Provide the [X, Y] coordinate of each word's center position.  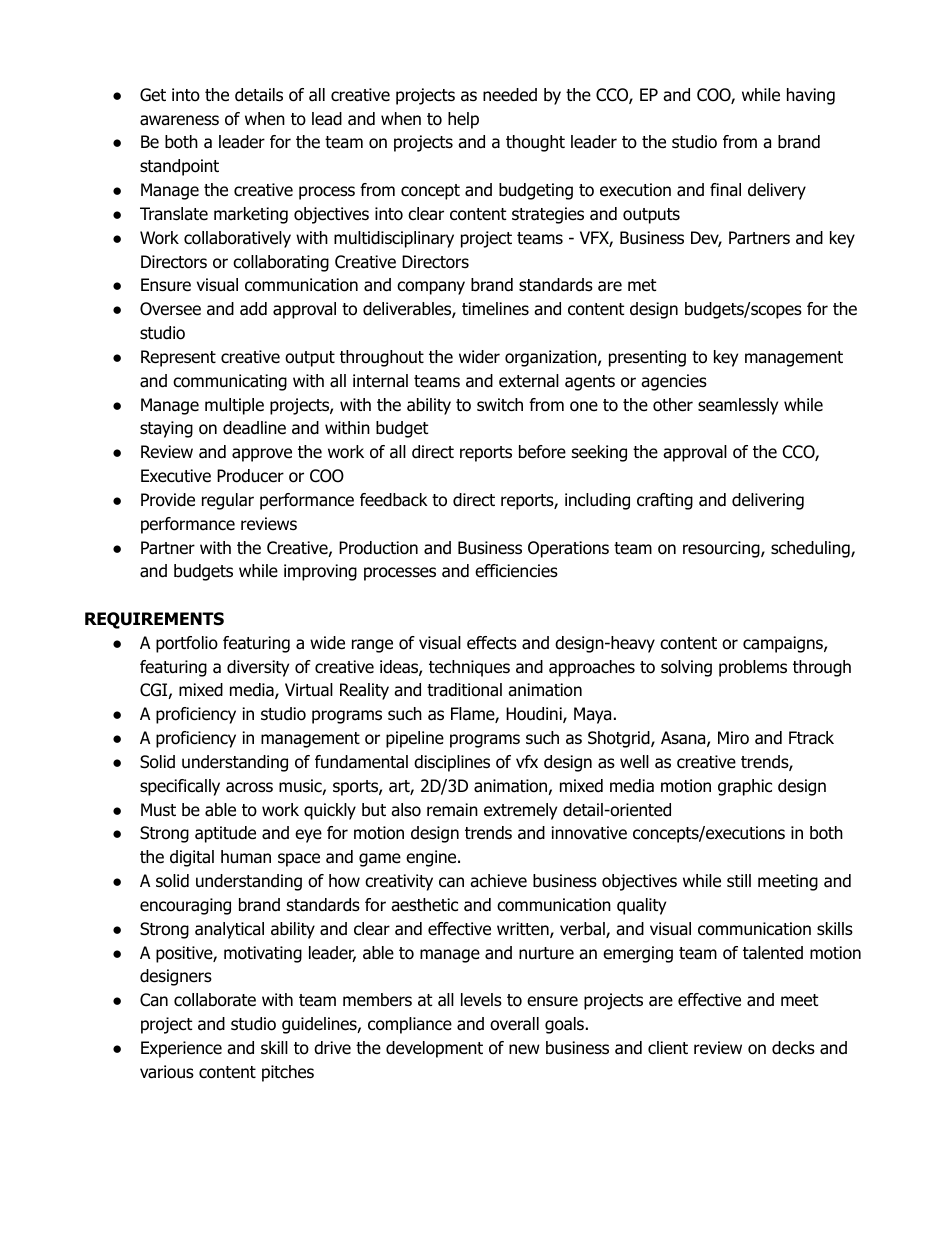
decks [793, 1048]
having [811, 96]
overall [514, 1024]
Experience [181, 1049]
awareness [179, 120]
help [463, 120]
